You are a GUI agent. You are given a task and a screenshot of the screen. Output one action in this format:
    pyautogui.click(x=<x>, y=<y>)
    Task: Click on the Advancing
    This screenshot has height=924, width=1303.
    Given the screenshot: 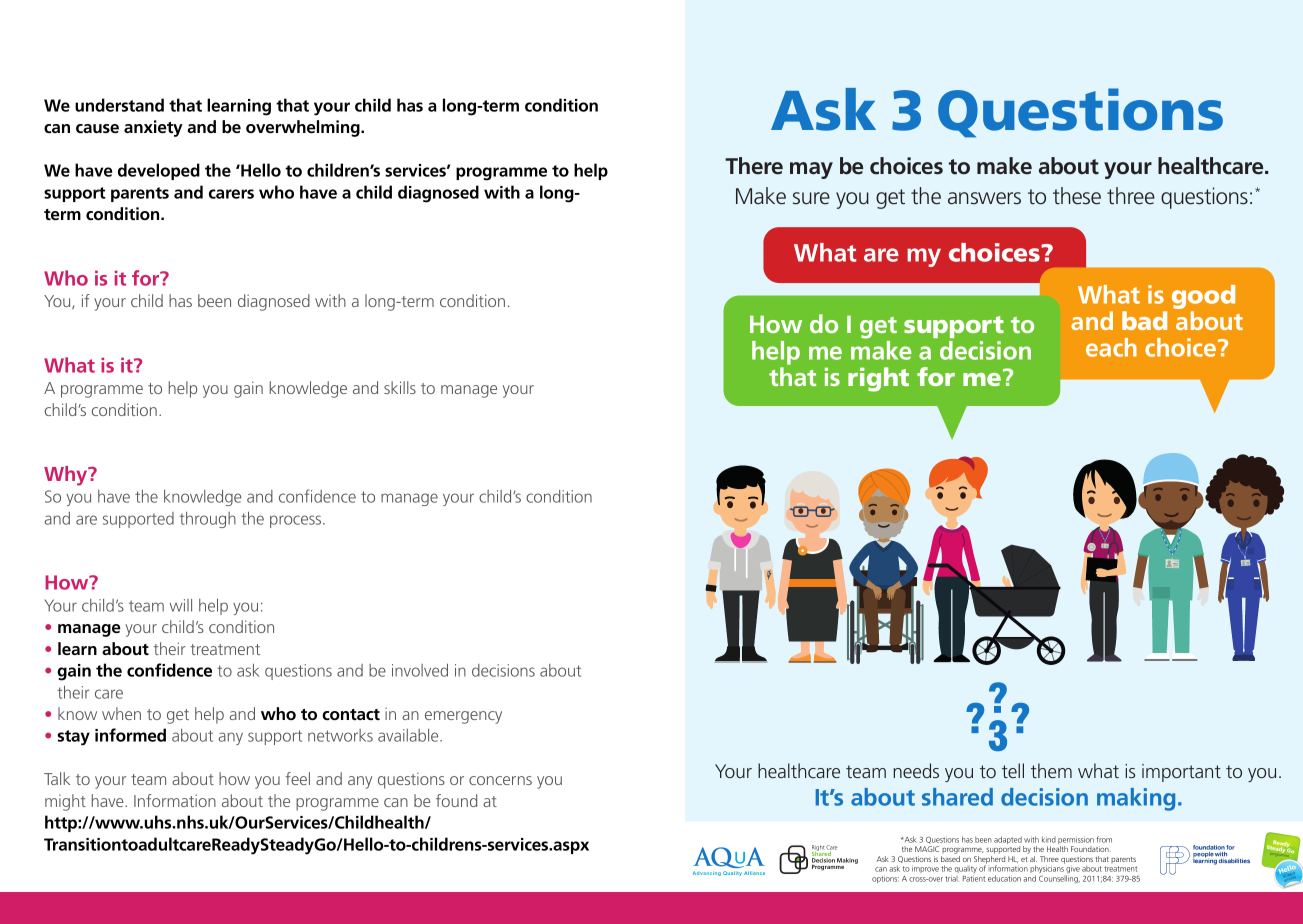 What is the action you would take?
    pyautogui.click(x=707, y=873)
